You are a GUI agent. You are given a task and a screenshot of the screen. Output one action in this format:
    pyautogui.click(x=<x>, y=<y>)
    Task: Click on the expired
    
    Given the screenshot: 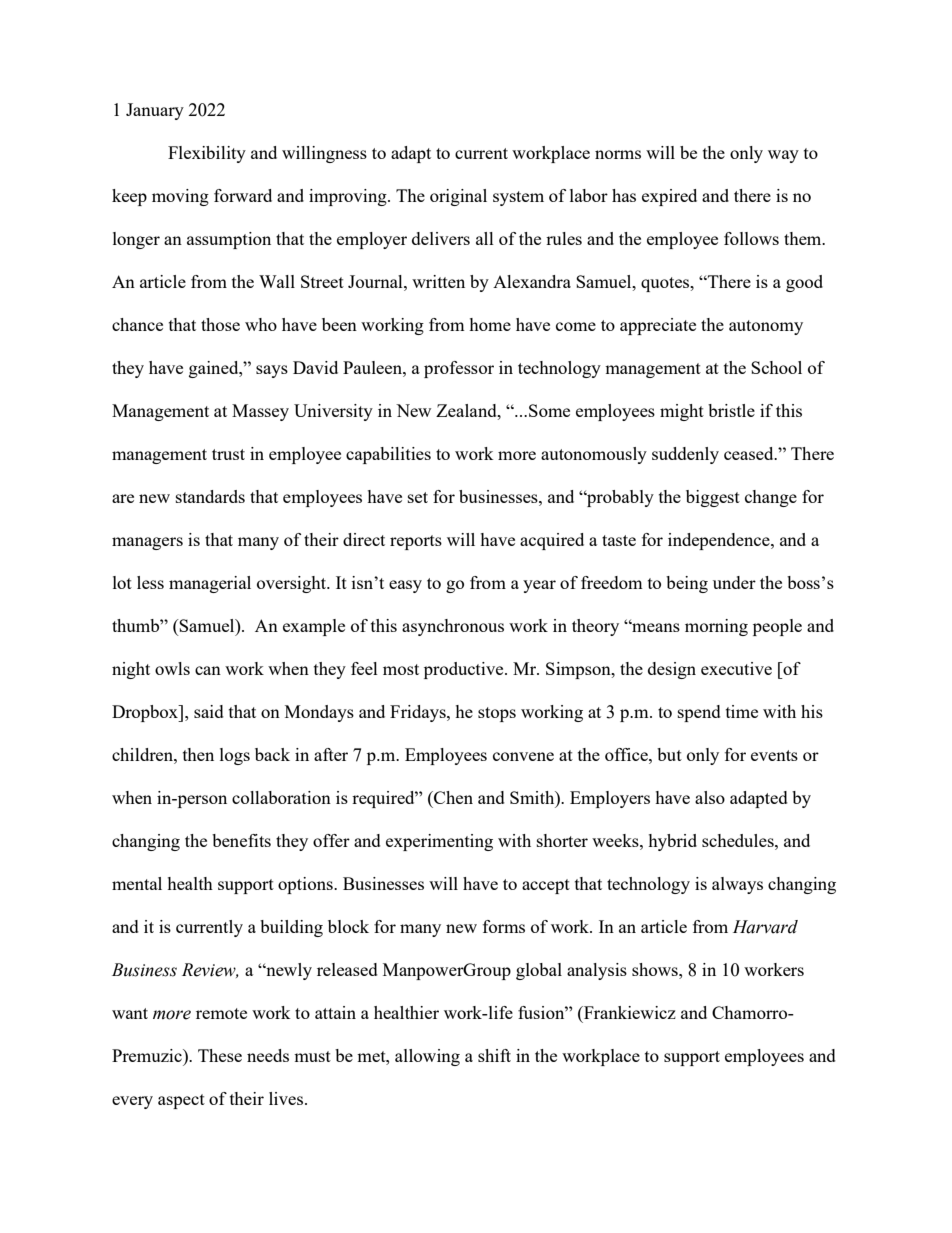 What is the action you would take?
    pyautogui.click(x=669, y=197)
